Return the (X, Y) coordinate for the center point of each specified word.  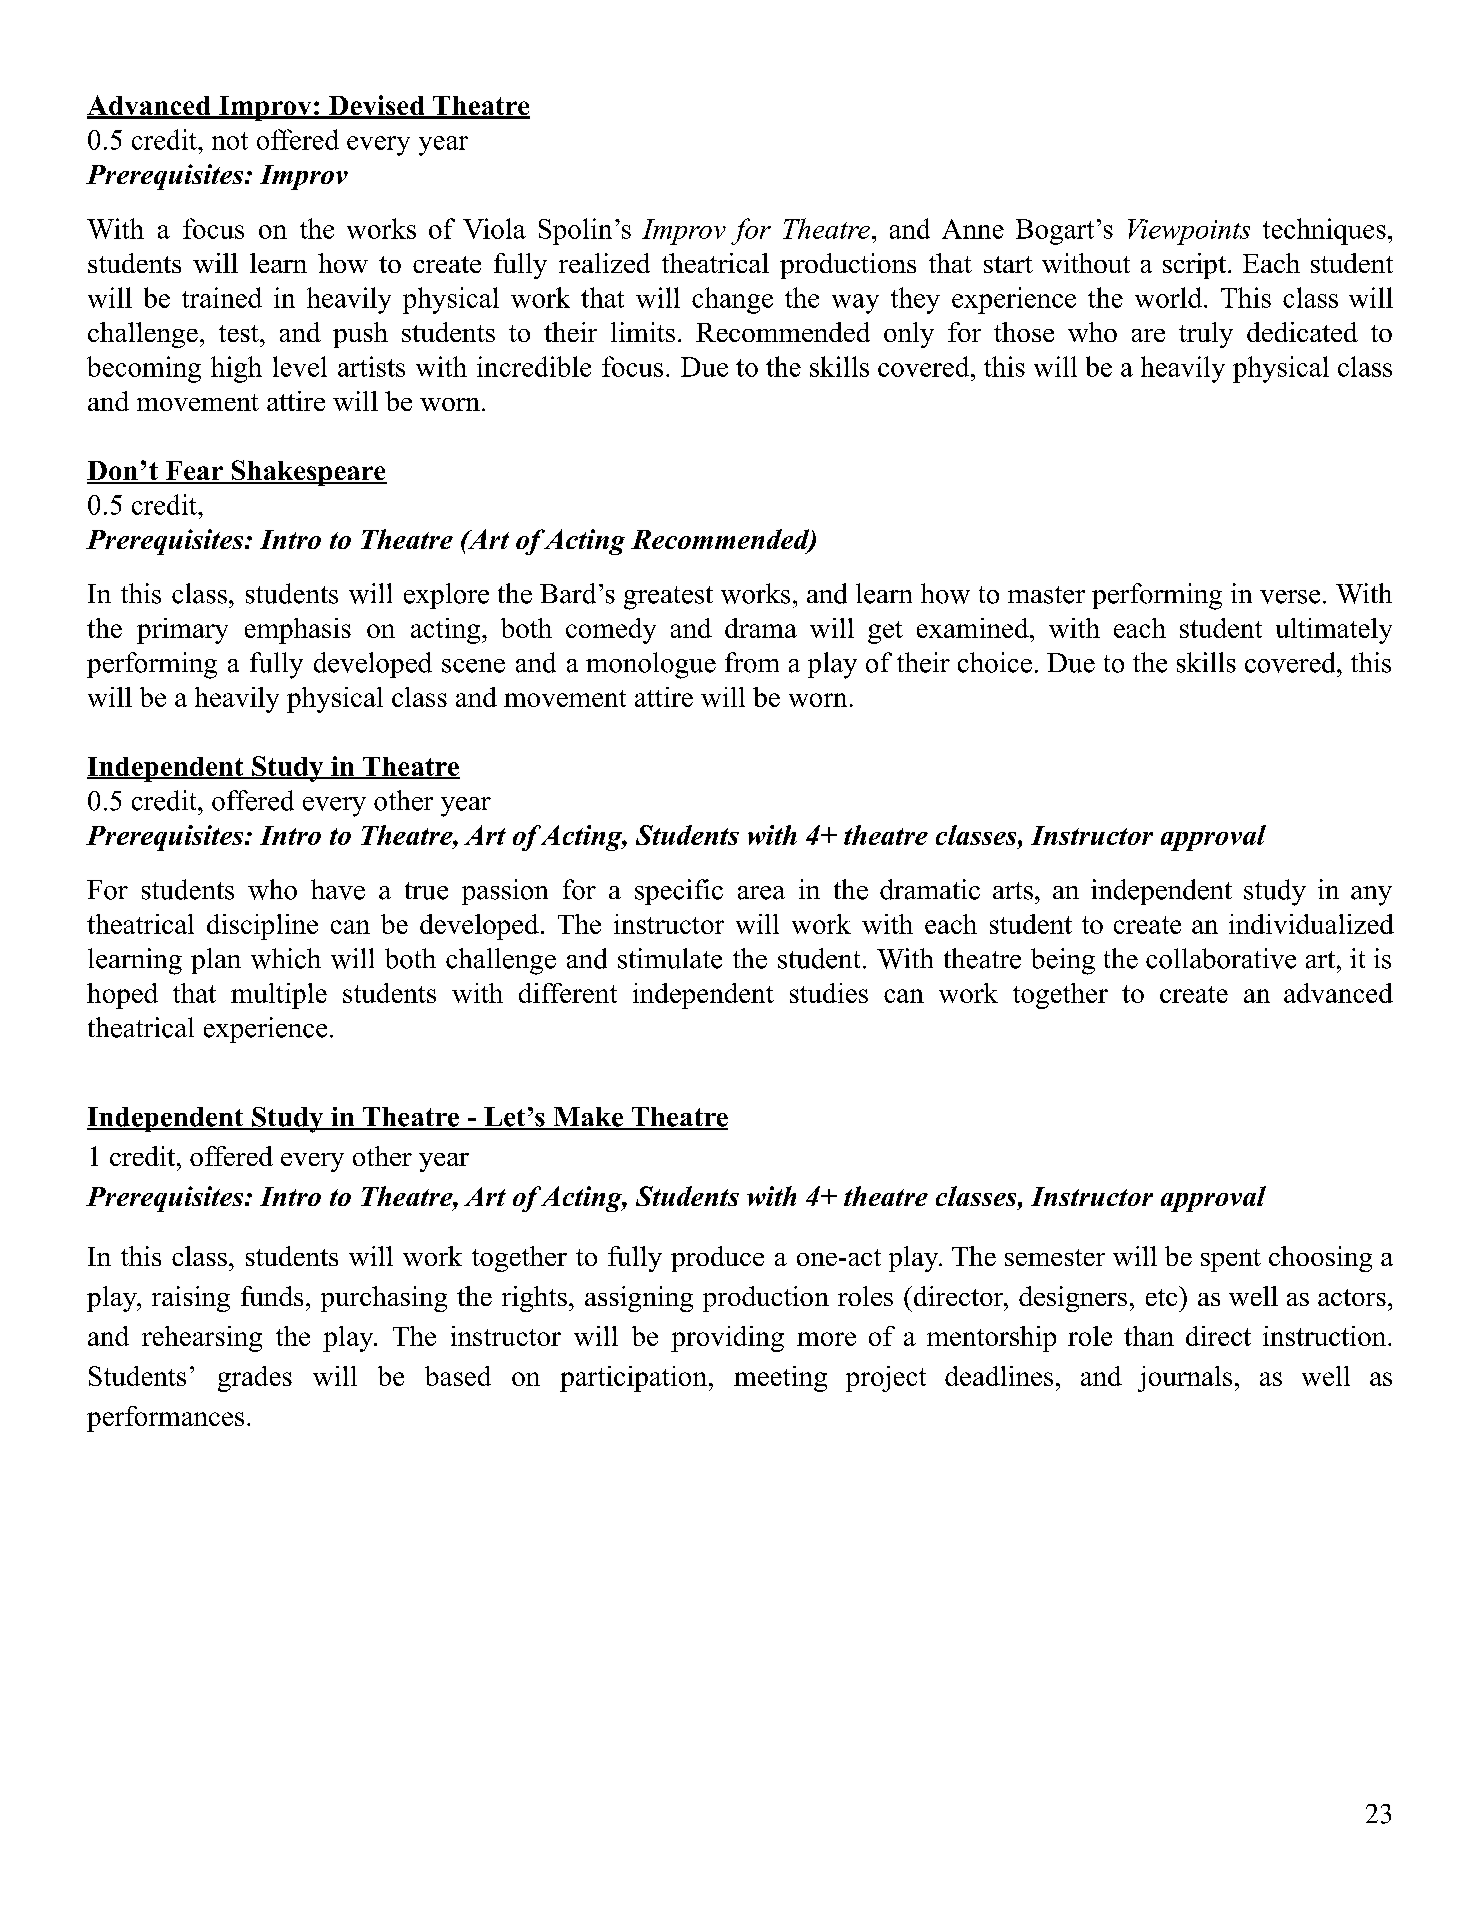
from (752, 662)
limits (643, 332)
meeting (780, 1379)
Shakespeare (308, 473)
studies (829, 993)
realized (604, 263)
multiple (279, 996)
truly (1206, 335)
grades (255, 1379)
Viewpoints (1189, 232)
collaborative (1221, 958)
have (338, 889)
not (230, 141)
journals (1185, 1379)
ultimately (1334, 631)
